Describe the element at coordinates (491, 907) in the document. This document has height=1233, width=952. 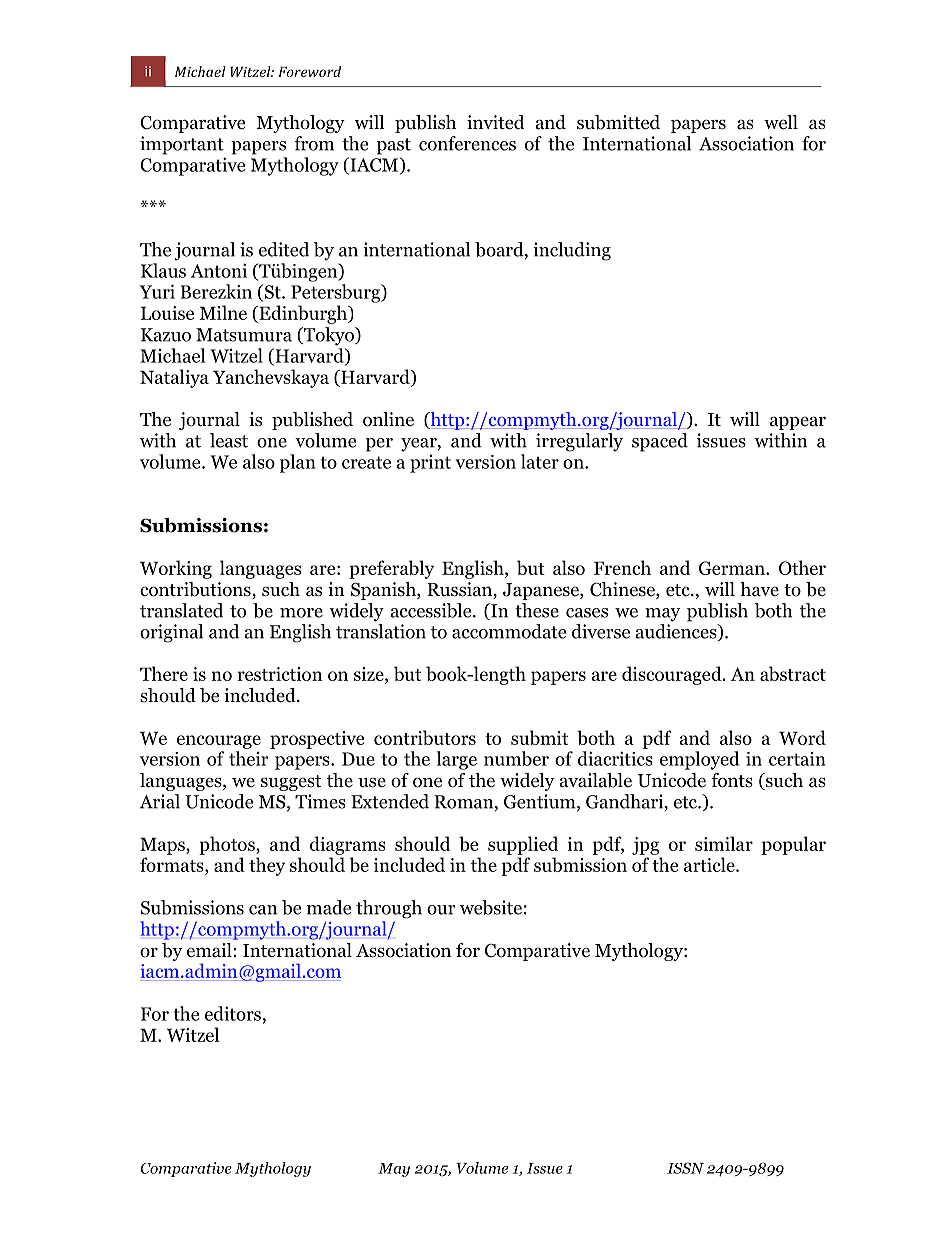
I see `website` at that location.
